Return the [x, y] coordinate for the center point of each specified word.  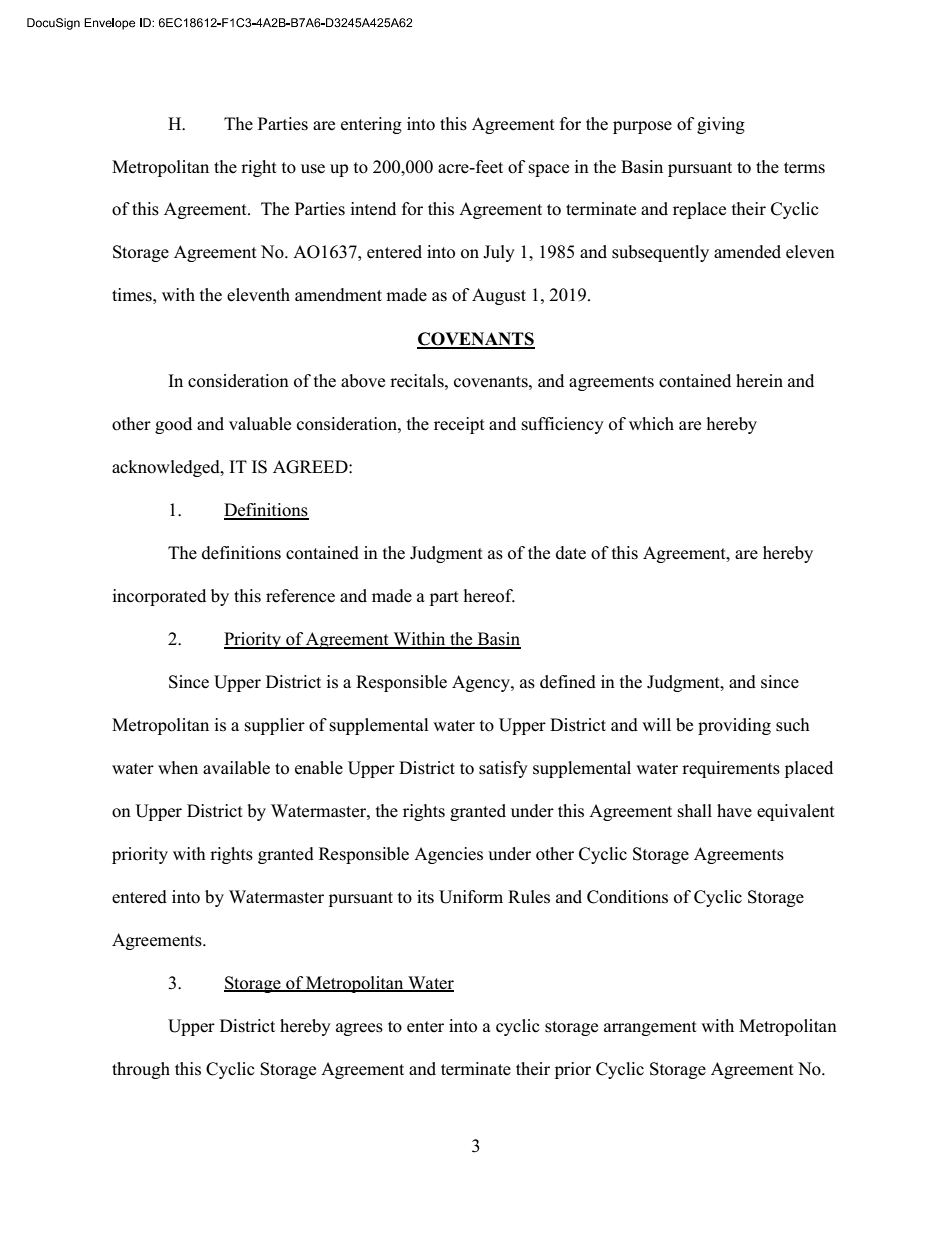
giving [721, 125]
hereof [489, 596]
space [549, 170]
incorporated [159, 597]
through [141, 1070]
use [313, 169]
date [571, 553]
